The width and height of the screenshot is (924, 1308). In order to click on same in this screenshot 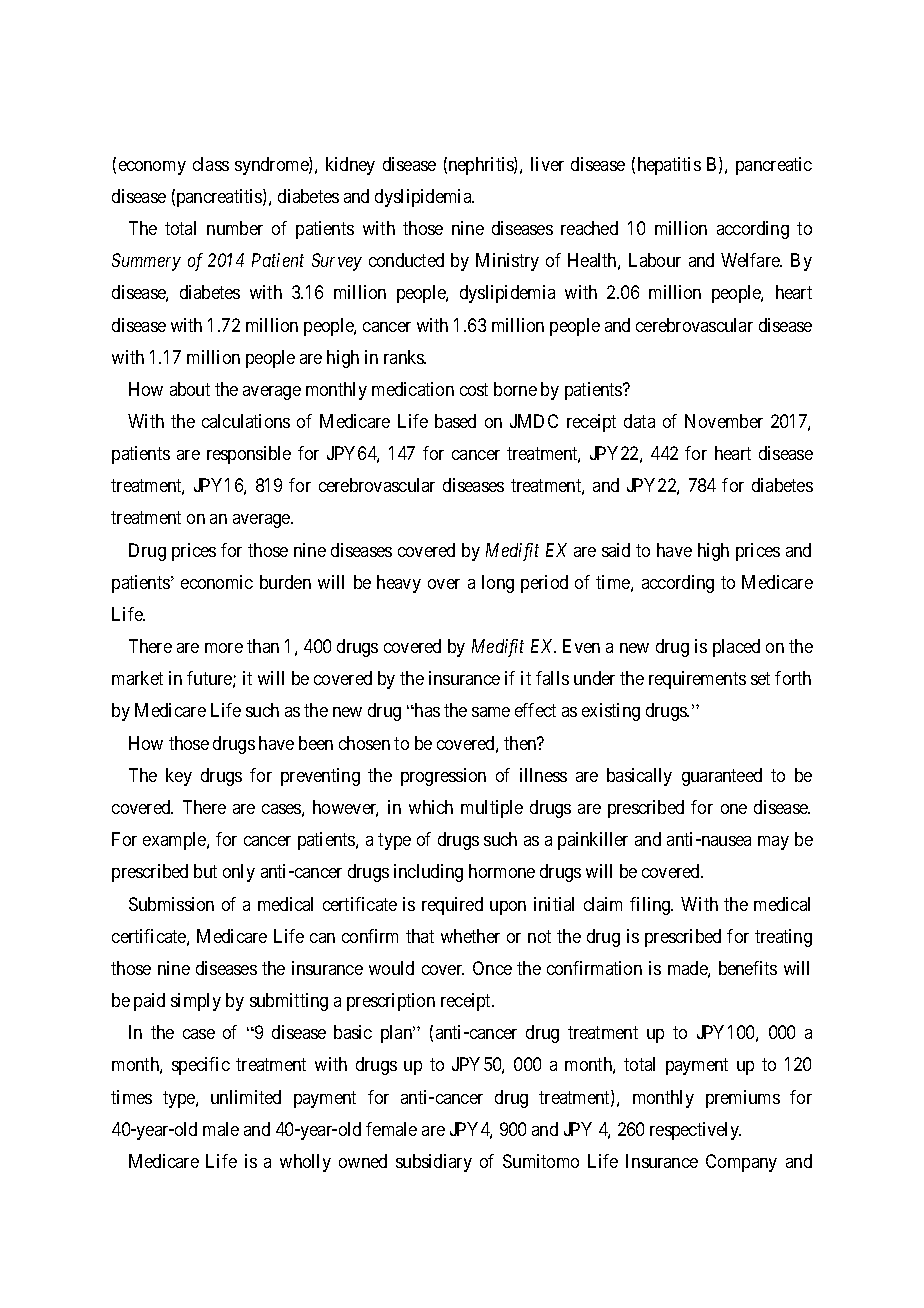, I will do `click(491, 712)`.
